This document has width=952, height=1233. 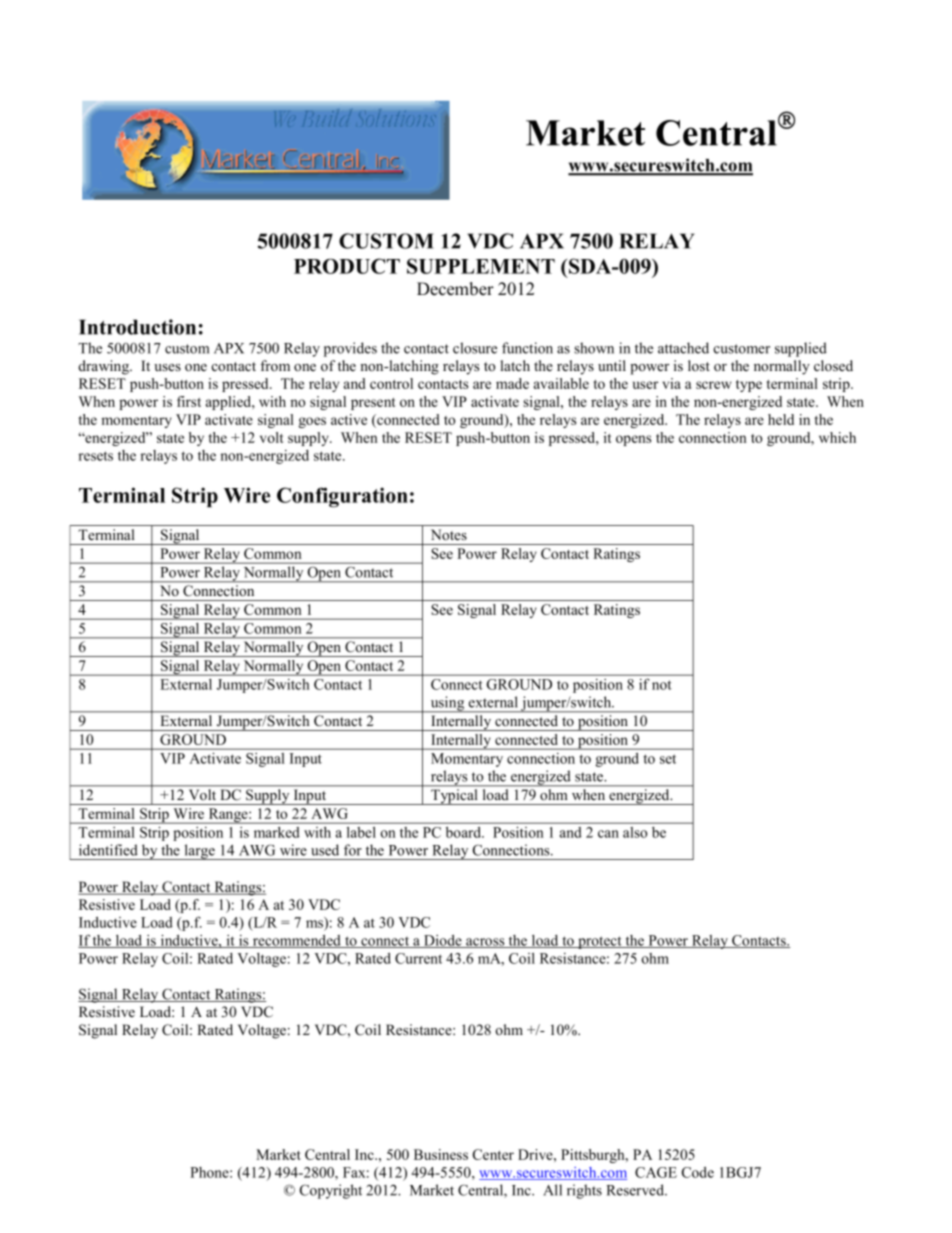 I want to click on Introduction, so click(x=137, y=327).
